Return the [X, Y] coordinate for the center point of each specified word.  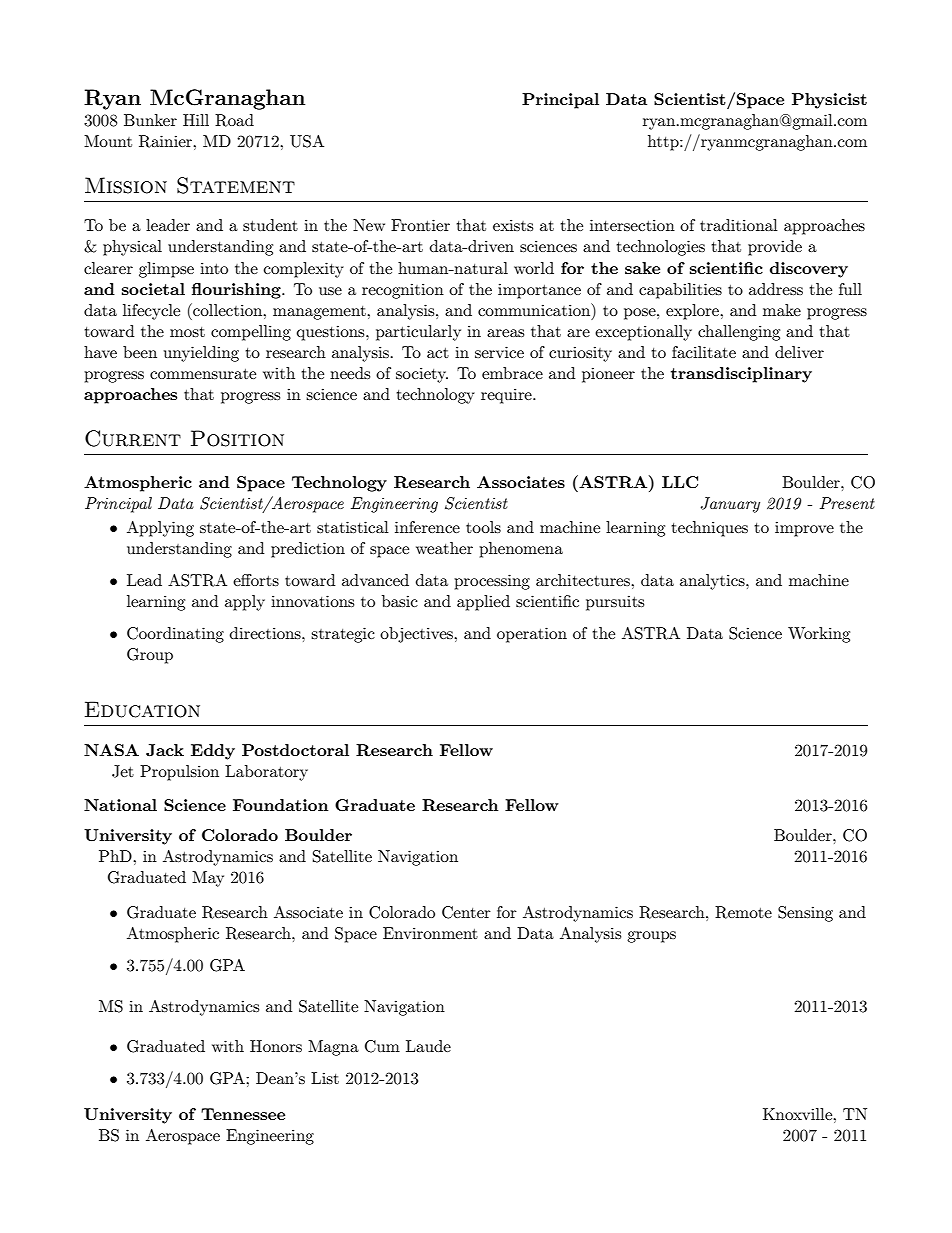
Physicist [829, 101]
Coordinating [175, 635]
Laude [428, 1046]
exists [513, 225]
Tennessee [243, 1114]
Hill [196, 120]
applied [483, 603]
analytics [713, 582]
